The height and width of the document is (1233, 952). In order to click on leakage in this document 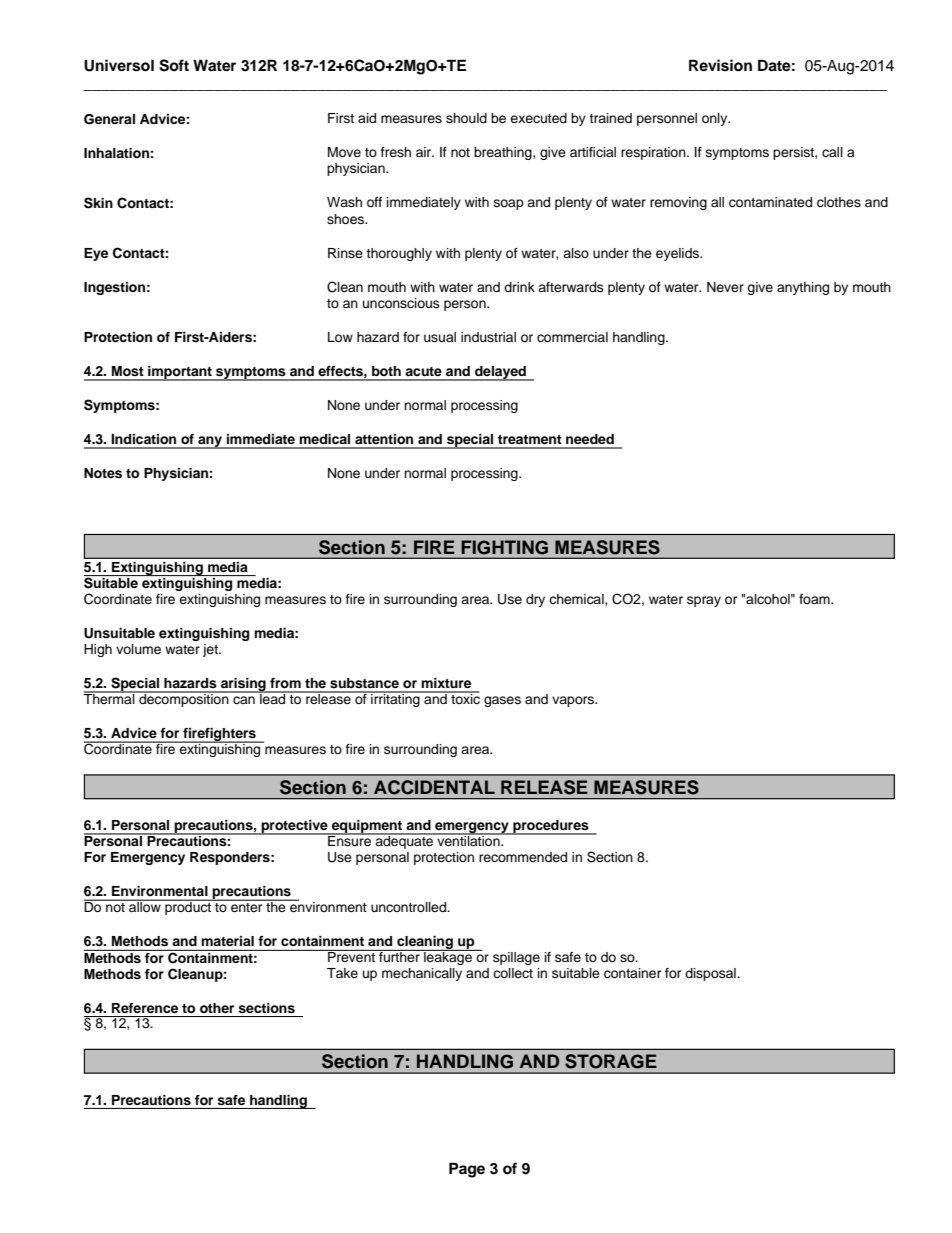, I will do `click(448, 957)`.
